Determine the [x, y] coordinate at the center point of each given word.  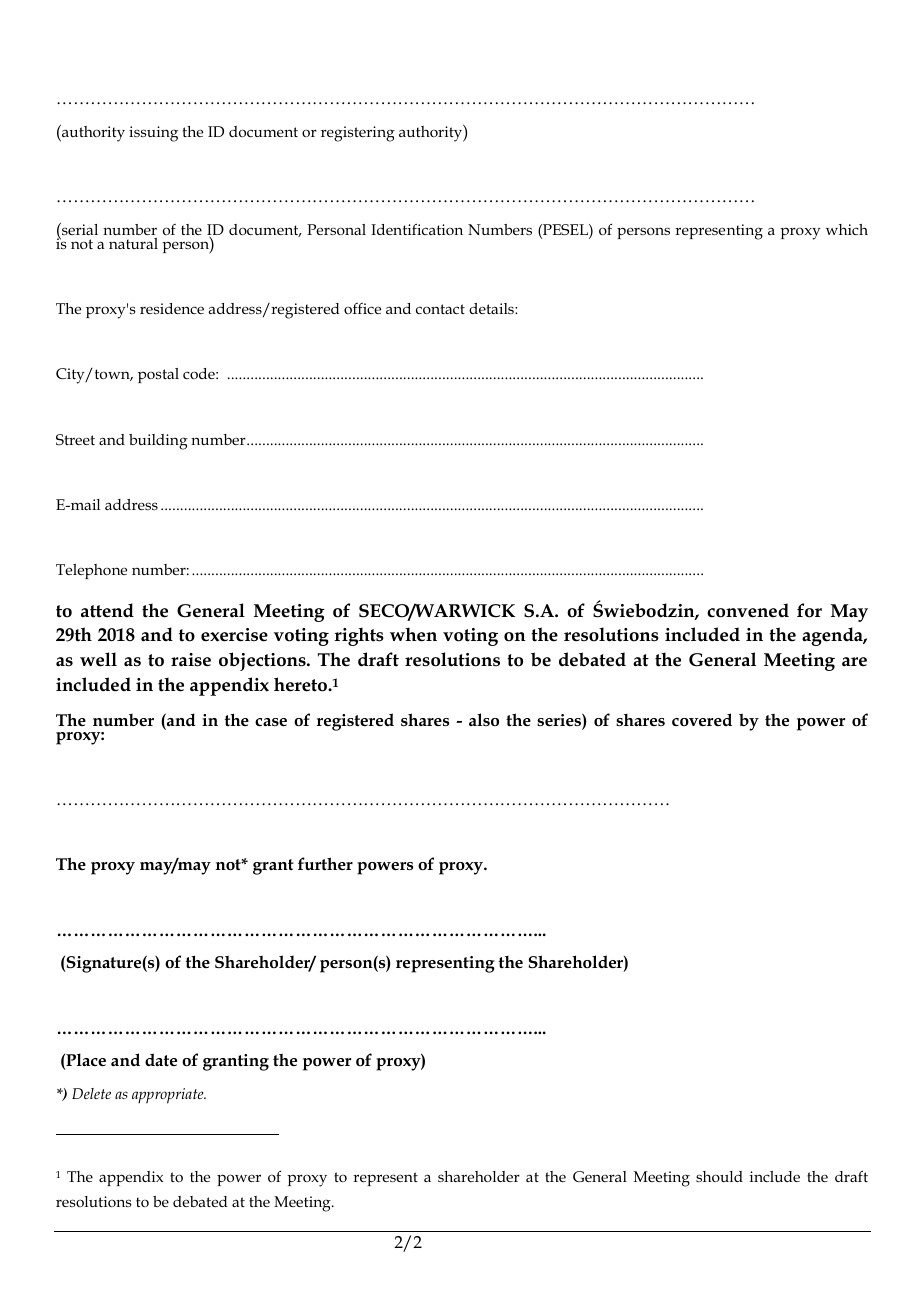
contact [440, 309]
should [719, 1176]
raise [191, 660]
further [325, 863]
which [847, 229]
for [809, 610]
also [484, 719]
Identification [417, 229]
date [161, 1060]
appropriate [169, 1096]
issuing [153, 134]
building [158, 442]
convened [748, 610]
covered [702, 720]
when [413, 634]
